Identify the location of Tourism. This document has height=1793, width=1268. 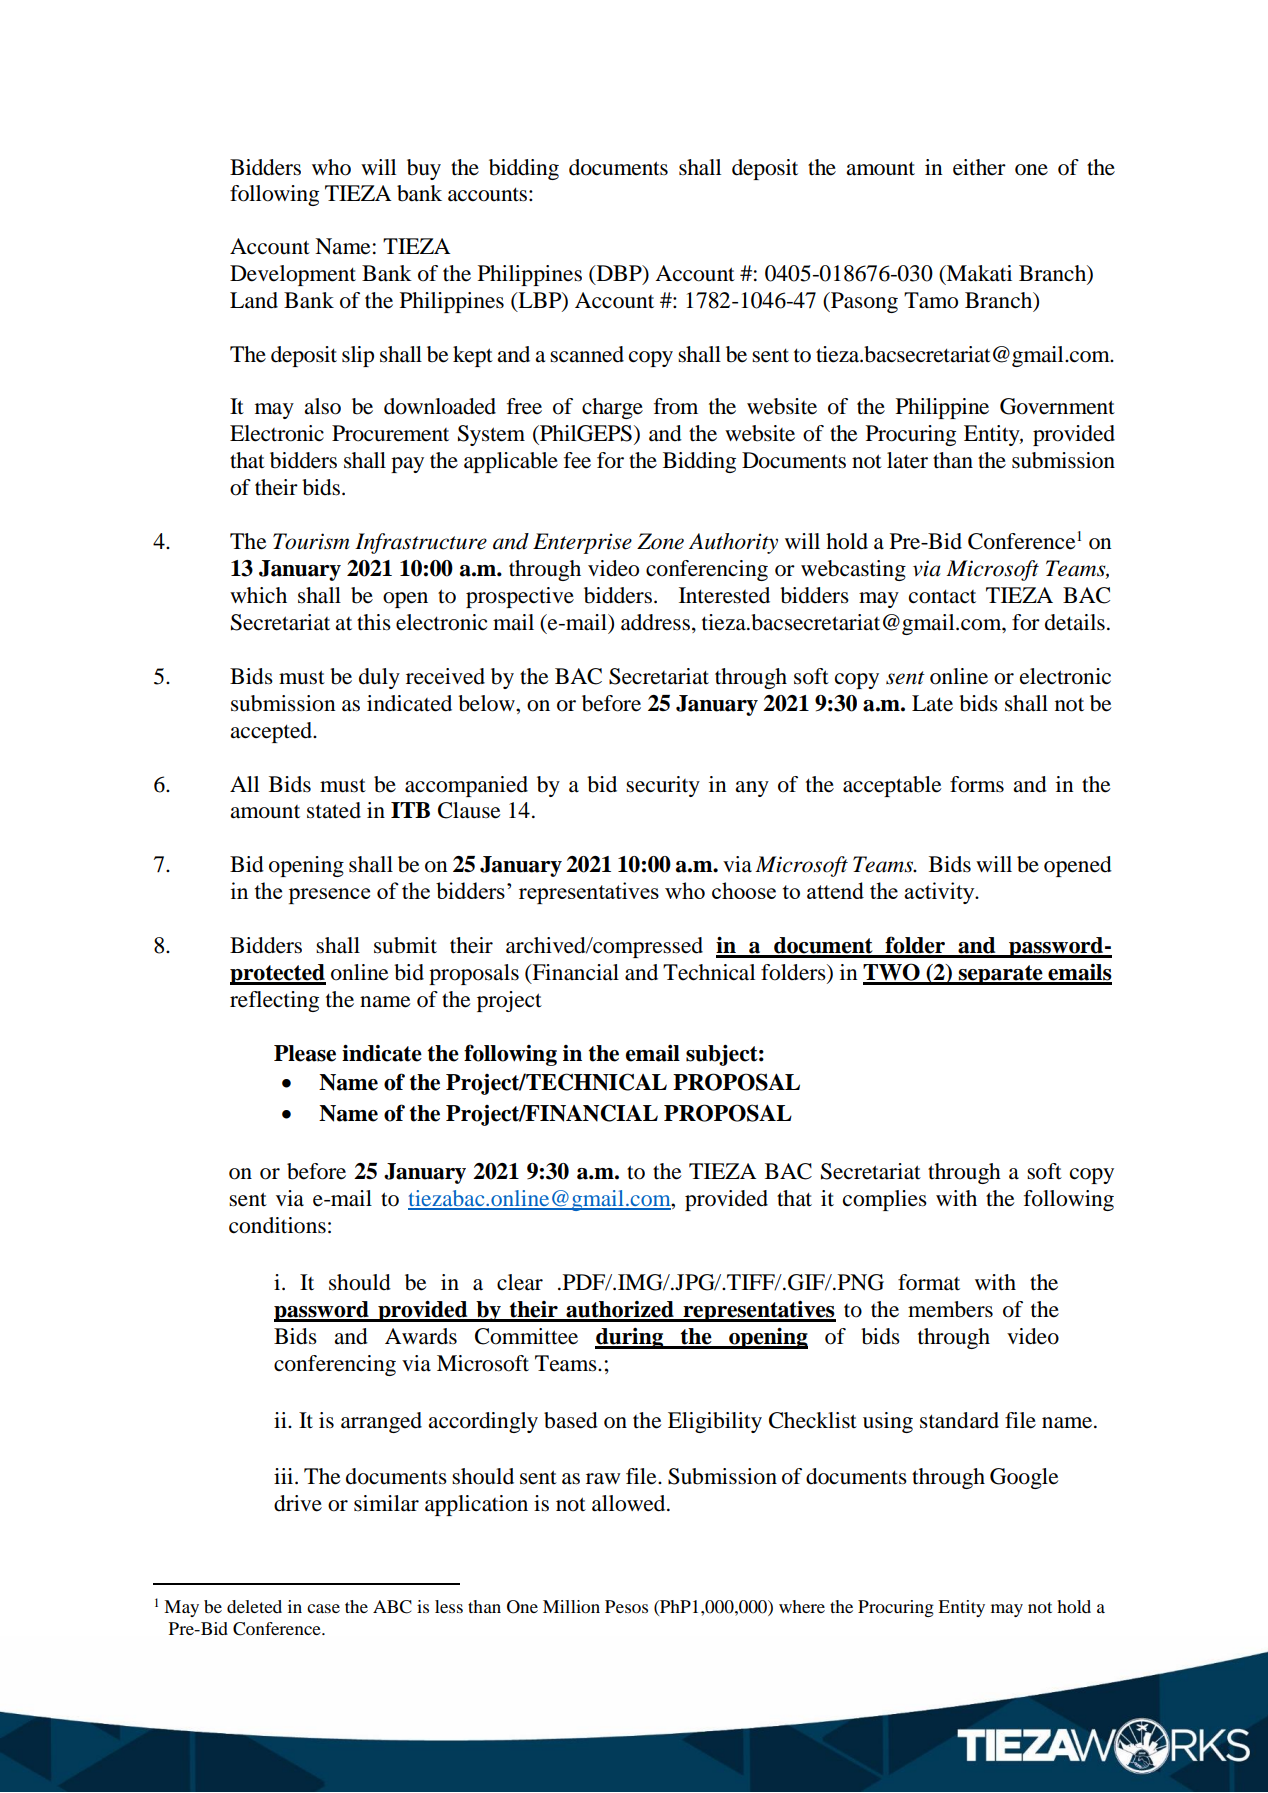
(311, 541).
